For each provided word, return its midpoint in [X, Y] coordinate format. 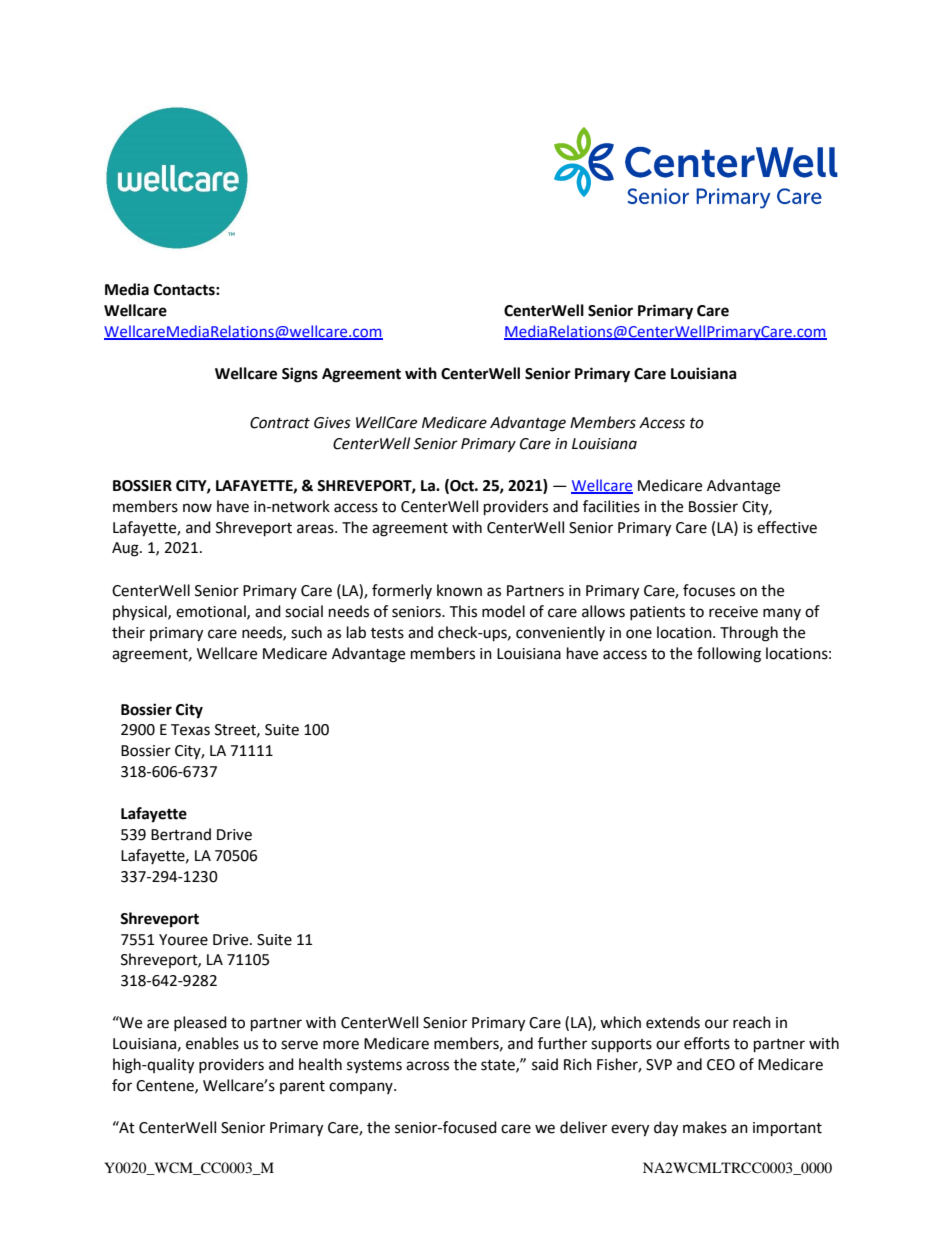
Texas [190, 730]
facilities [611, 506]
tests [387, 633]
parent [302, 1087]
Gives [332, 423]
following [729, 655]
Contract [280, 423]
